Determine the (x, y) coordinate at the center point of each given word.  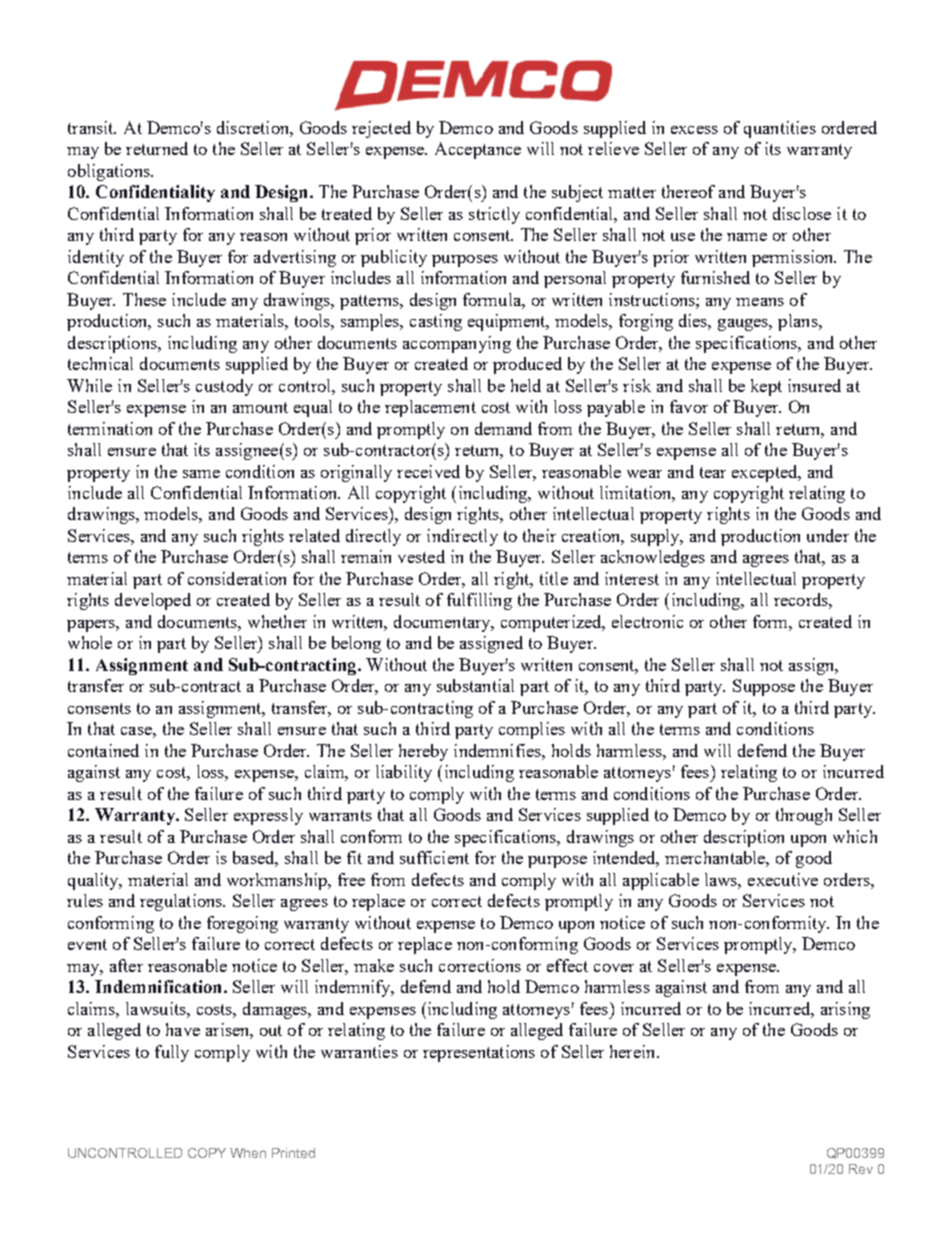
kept (766, 387)
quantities (780, 129)
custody (224, 387)
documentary (443, 623)
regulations (182, 902)
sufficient (434, 857)
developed (153, 601)
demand (503, 428)
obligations (110, 172)
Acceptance (478, 150)
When (248, 1153)
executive (783, 879)
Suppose (764, 687)
